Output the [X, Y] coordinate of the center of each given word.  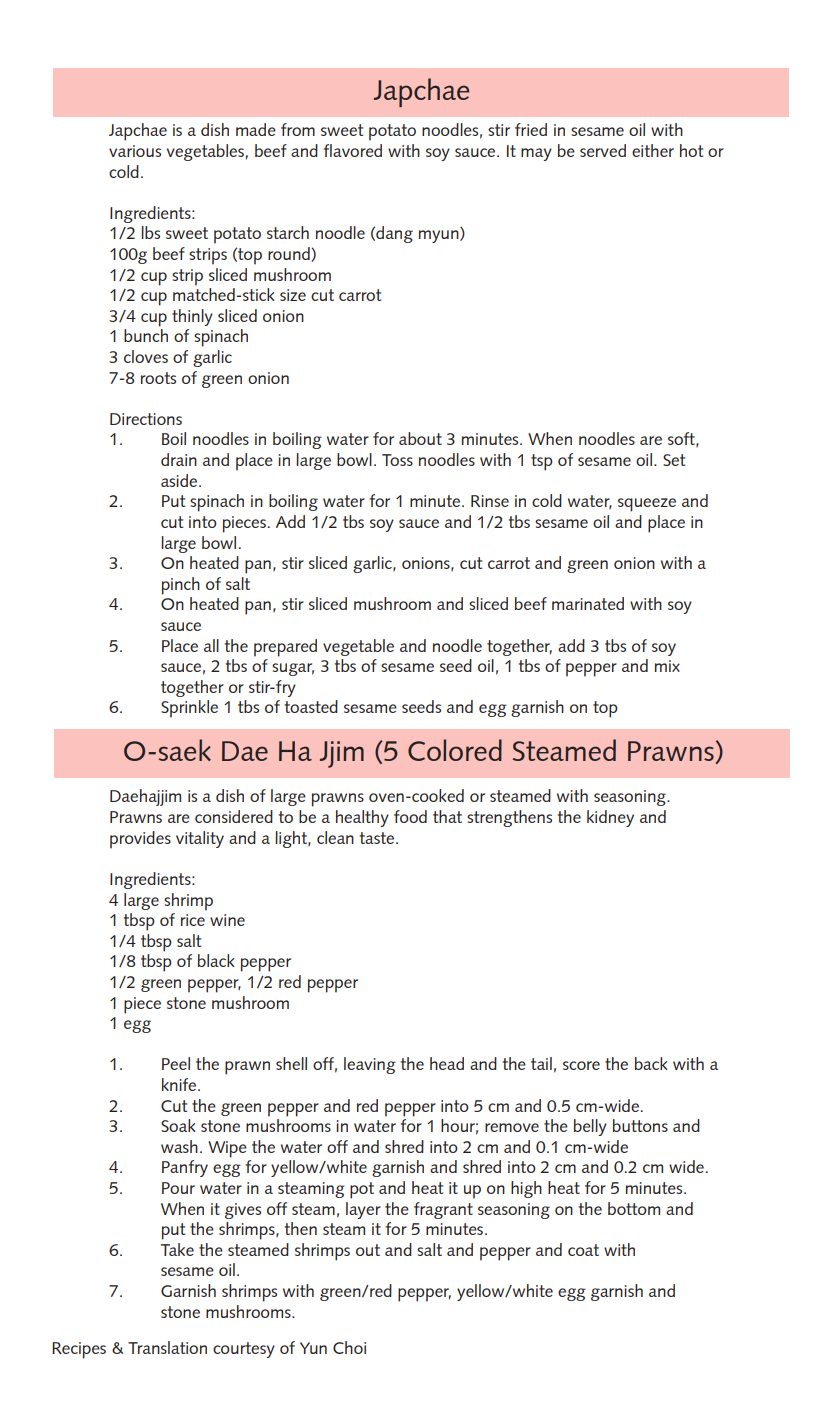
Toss [397, 460]
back [651, 1063]
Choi [349, 1347]
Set [674, 460]
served [603, 150]
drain [179, 459]
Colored [455, 750]
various [135, 151]
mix [667, 666]
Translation [167, 1347]
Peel [176, 1063]
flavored [353, 150]
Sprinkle [189, 709]
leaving [370, 1065]
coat [583, 1250]
